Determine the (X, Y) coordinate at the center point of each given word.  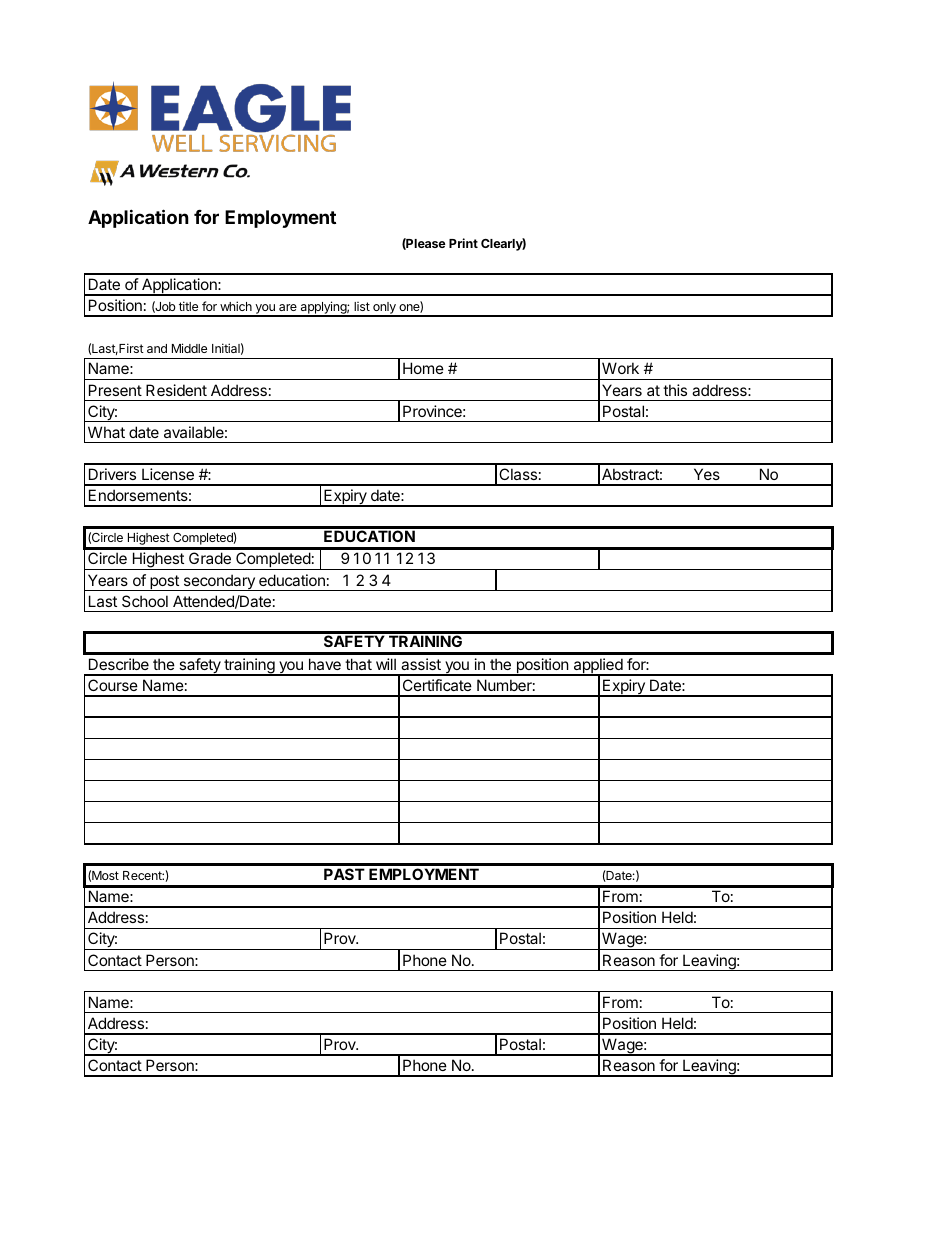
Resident (176, 390)
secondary (219, 582)
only (384, 309)
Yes (707, 474)
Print (463, 243)
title (188, 306)
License (168, 474)
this (675, 390)
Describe (119, 664)
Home (423, 368)
